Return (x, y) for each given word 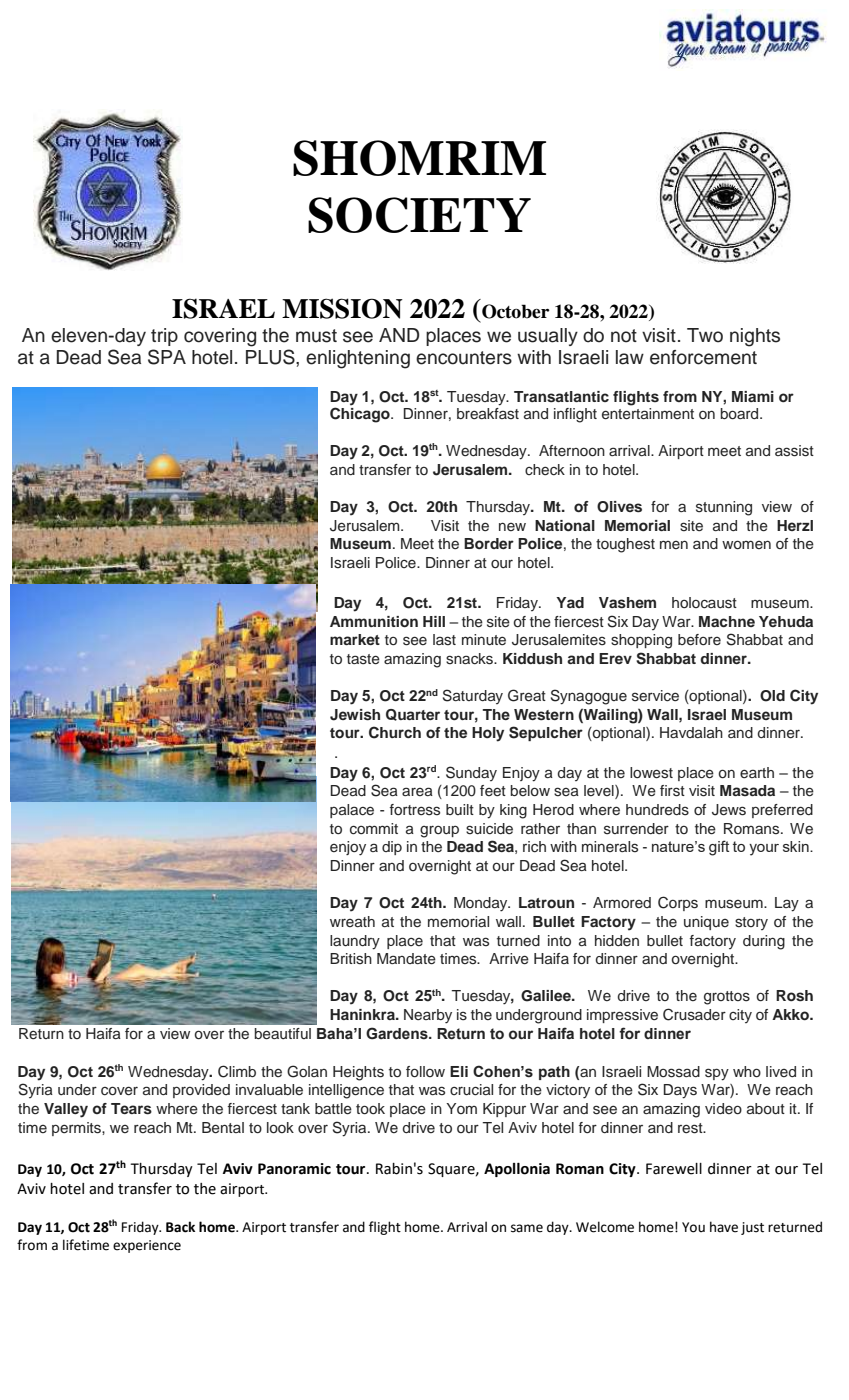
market (355, 639)
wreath (352, 921)
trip (164, 337)
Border (489, 543)
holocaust (704, 603)
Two (705, 335)
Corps (678, 903)
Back (180, 1227)
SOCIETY (419, 215)
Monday (482, 904)
